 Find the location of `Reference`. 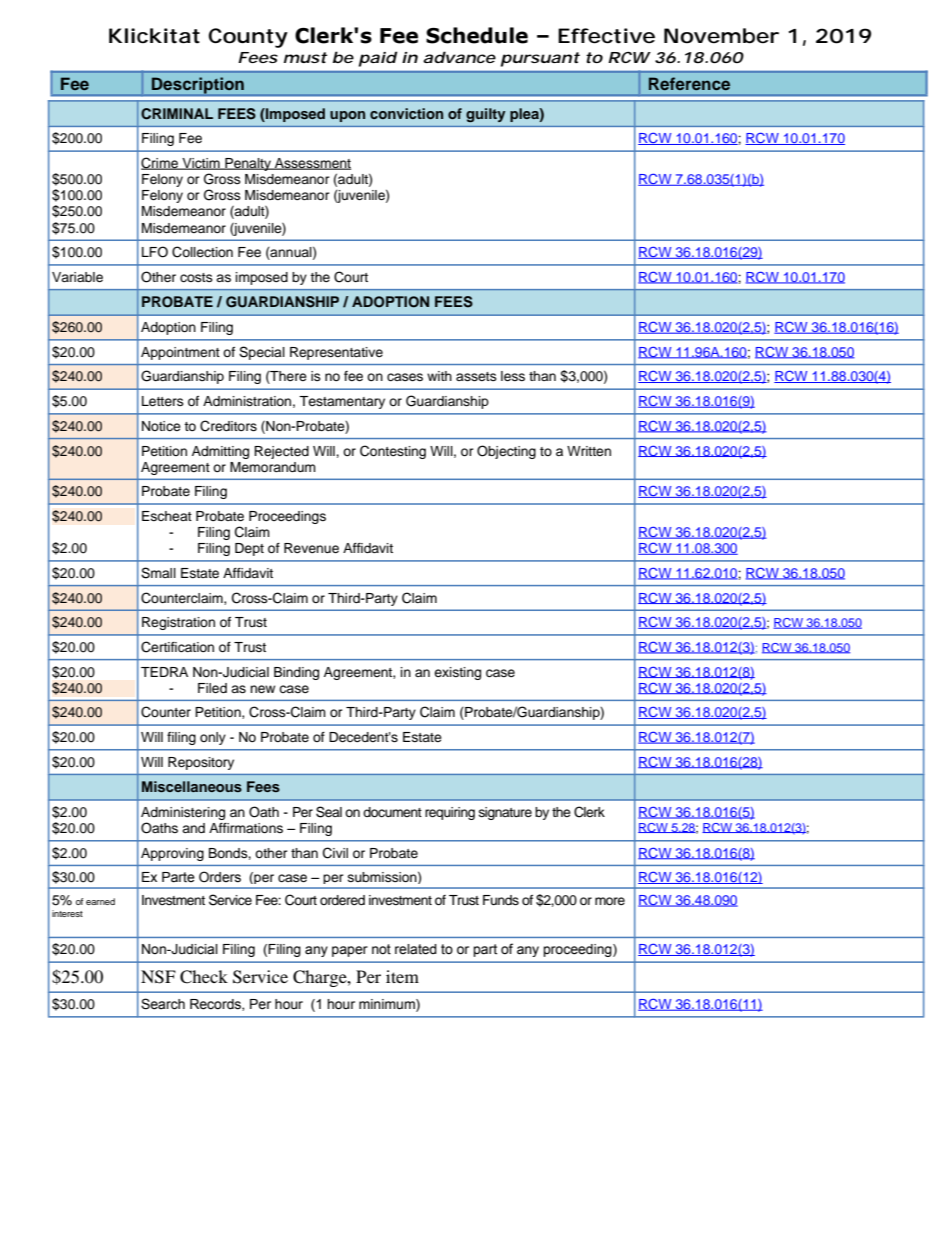

Reference is located at coordinates (689, 83).
